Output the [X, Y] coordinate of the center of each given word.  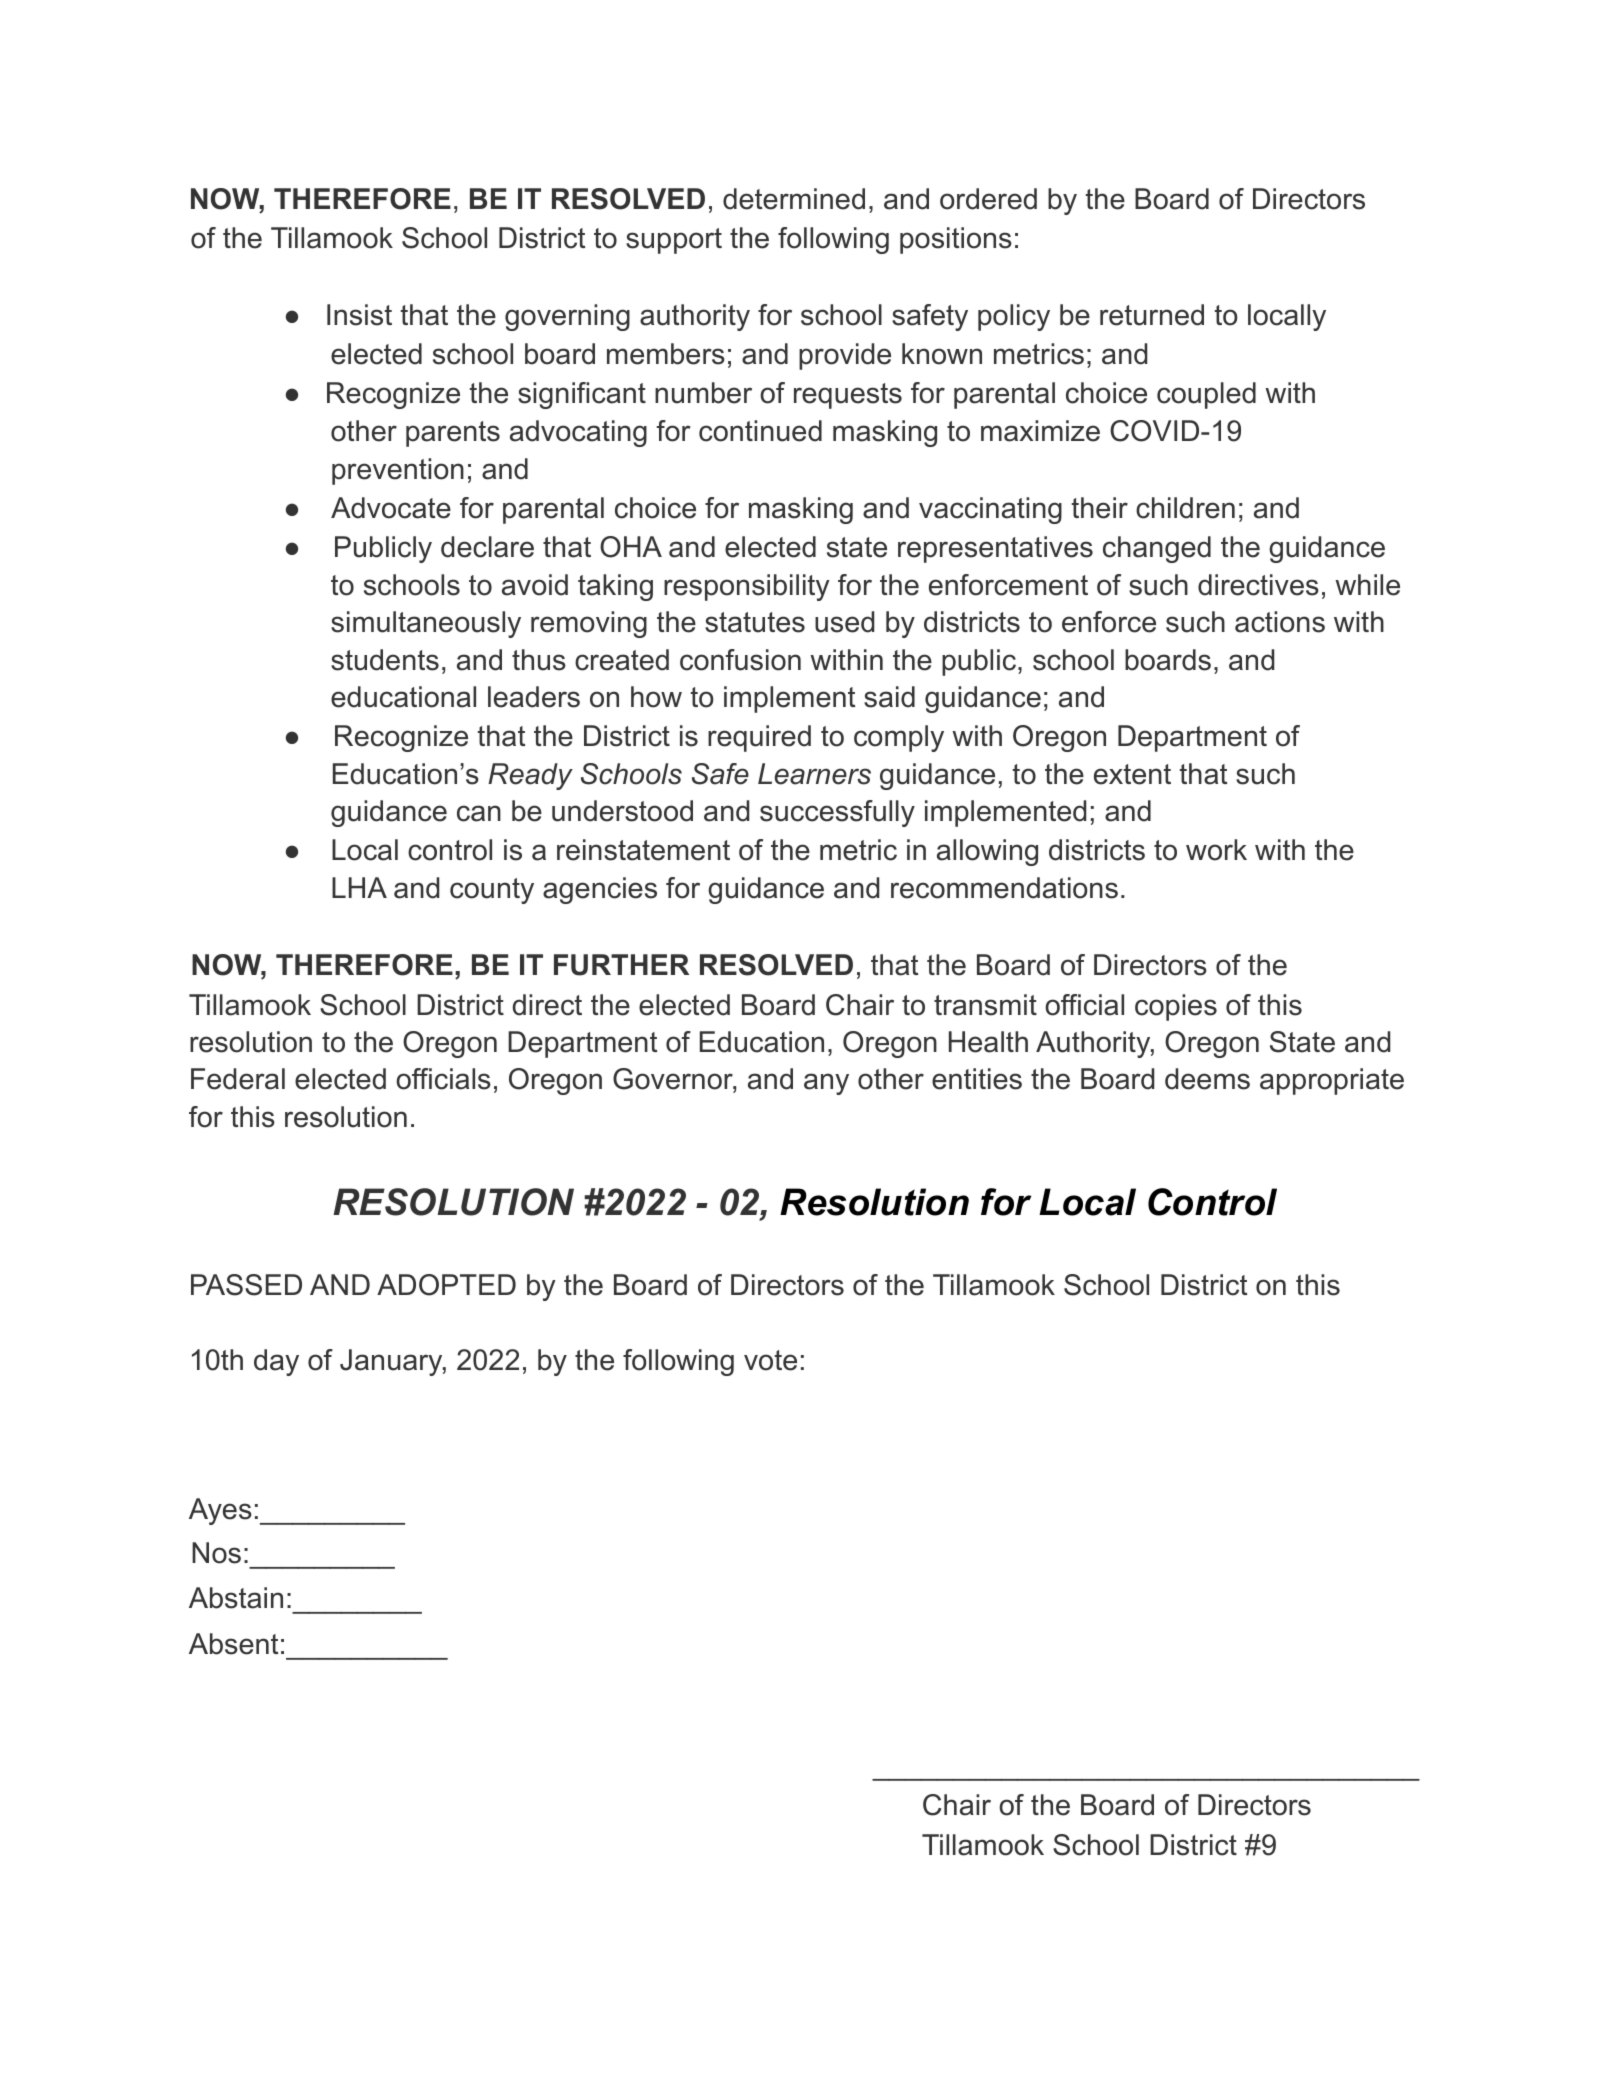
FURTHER [621, 965]
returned [1152, 315]
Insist [359, 315]
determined [794, 199]
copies [1176, 1007]
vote [770, 1360]
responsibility [747, 587]
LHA [359, 887]
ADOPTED [446, 1285]
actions [1280, 622]
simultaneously [426, 624]
